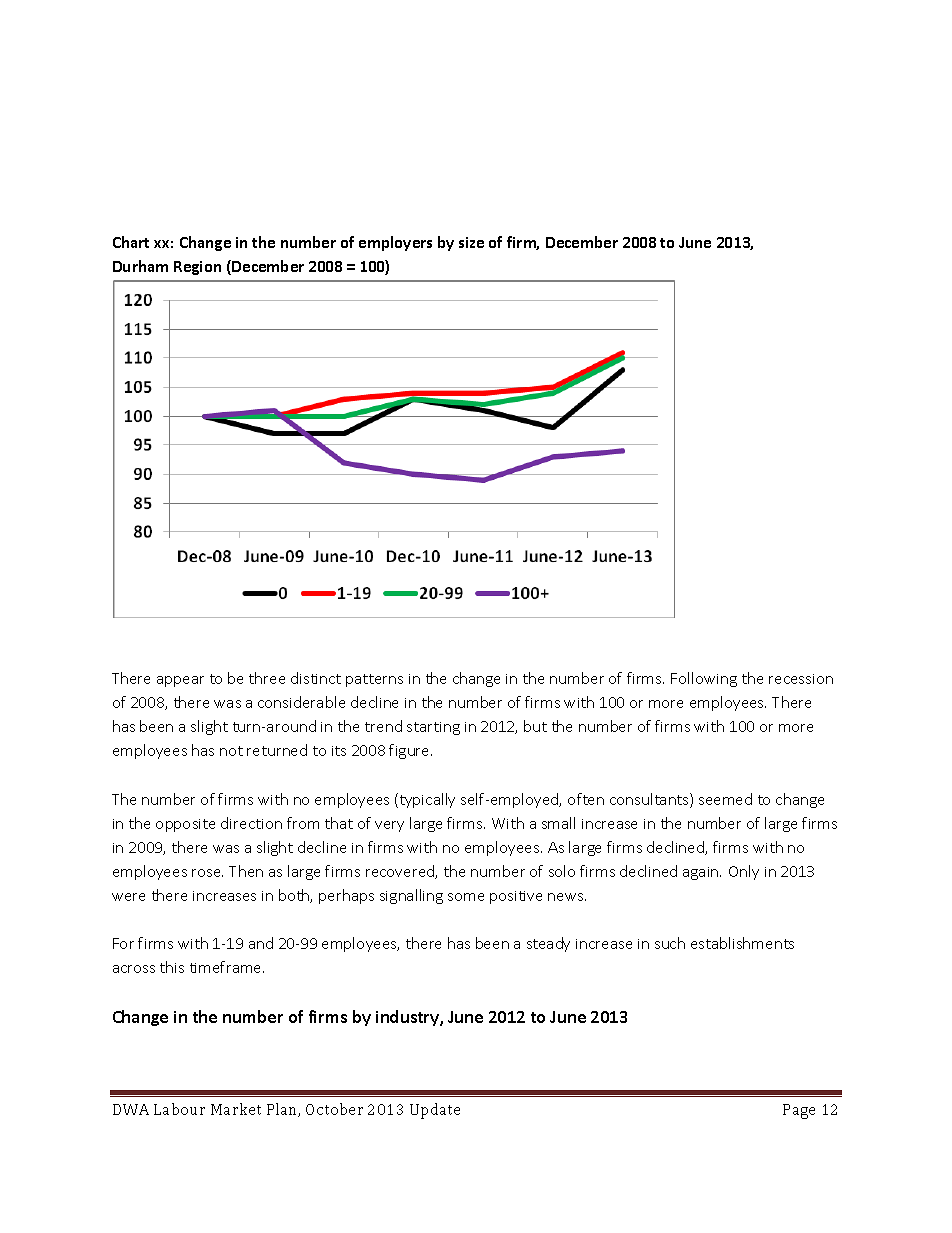 This image has height=1233, width=952. What do you see at coordinates (180, 681) in the image?
I see `appear` at bounding box center [180, 681].
